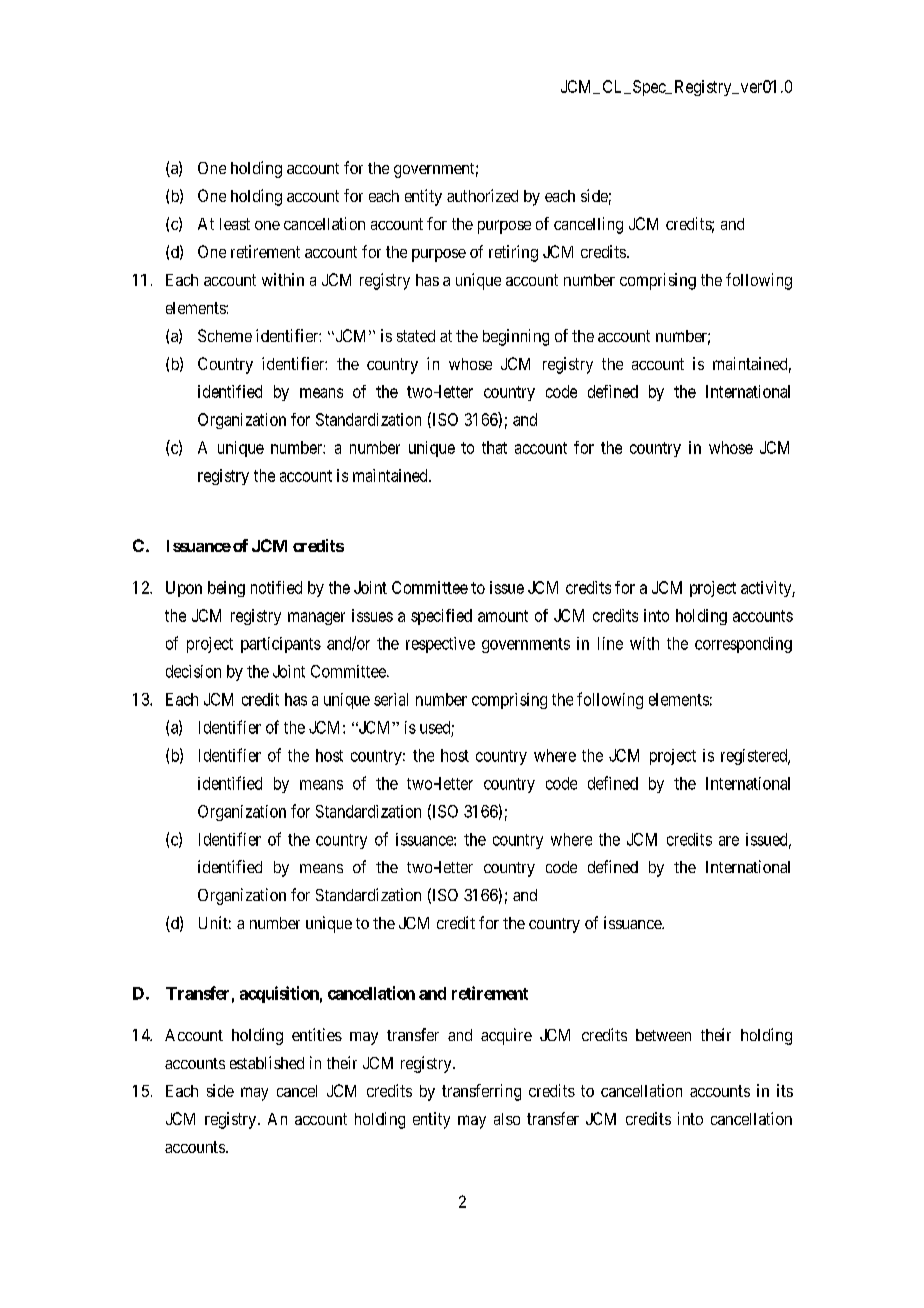  What do you see at coordinates (267, 1062) in the screenshot?
I see `established` at bounding box center [267, 1062].
